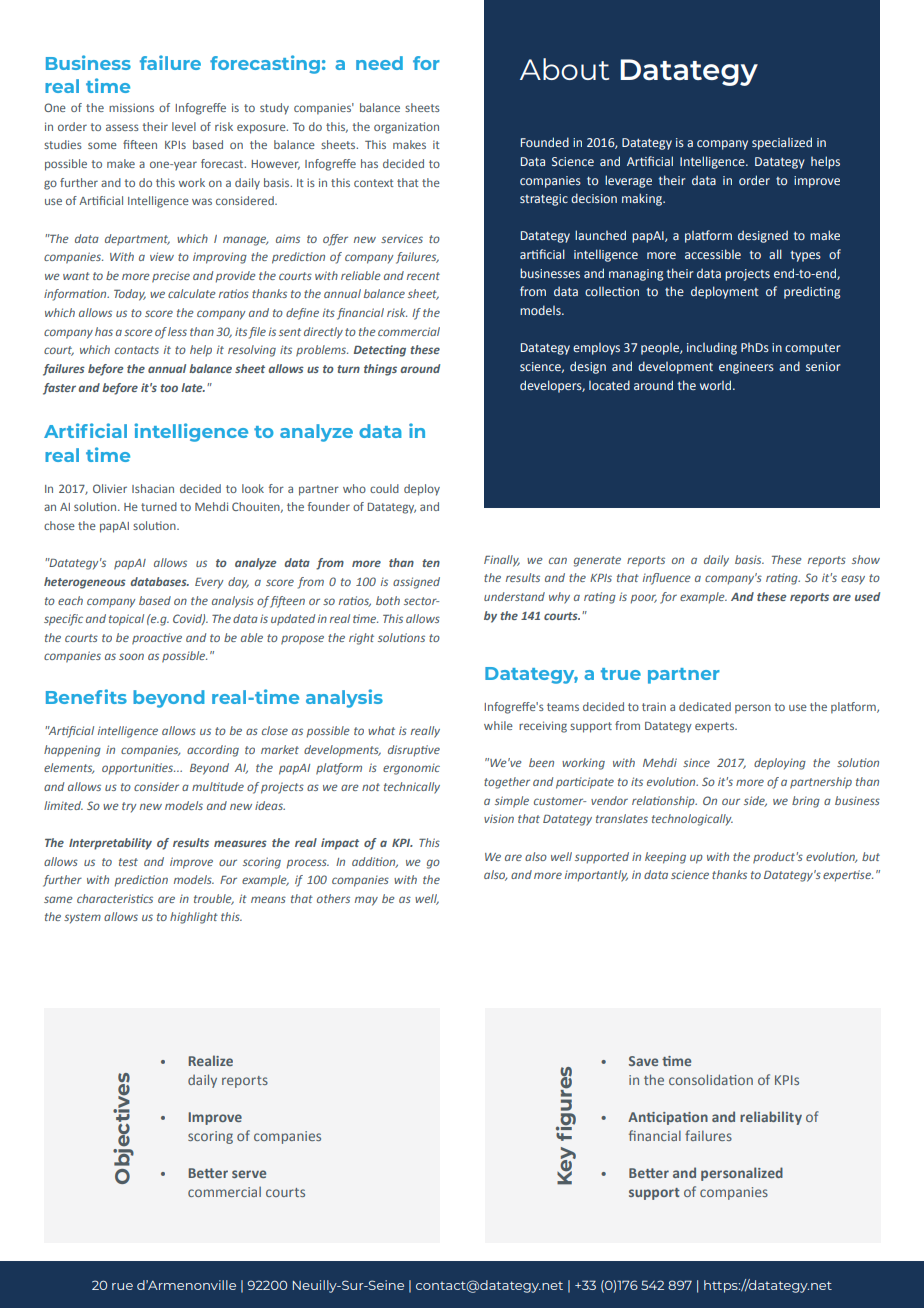 This document has height=1308, width=924. What do you see at coordinates (249, 1174) in the document?
I see `serve` at bounding box center [249, 1174].
